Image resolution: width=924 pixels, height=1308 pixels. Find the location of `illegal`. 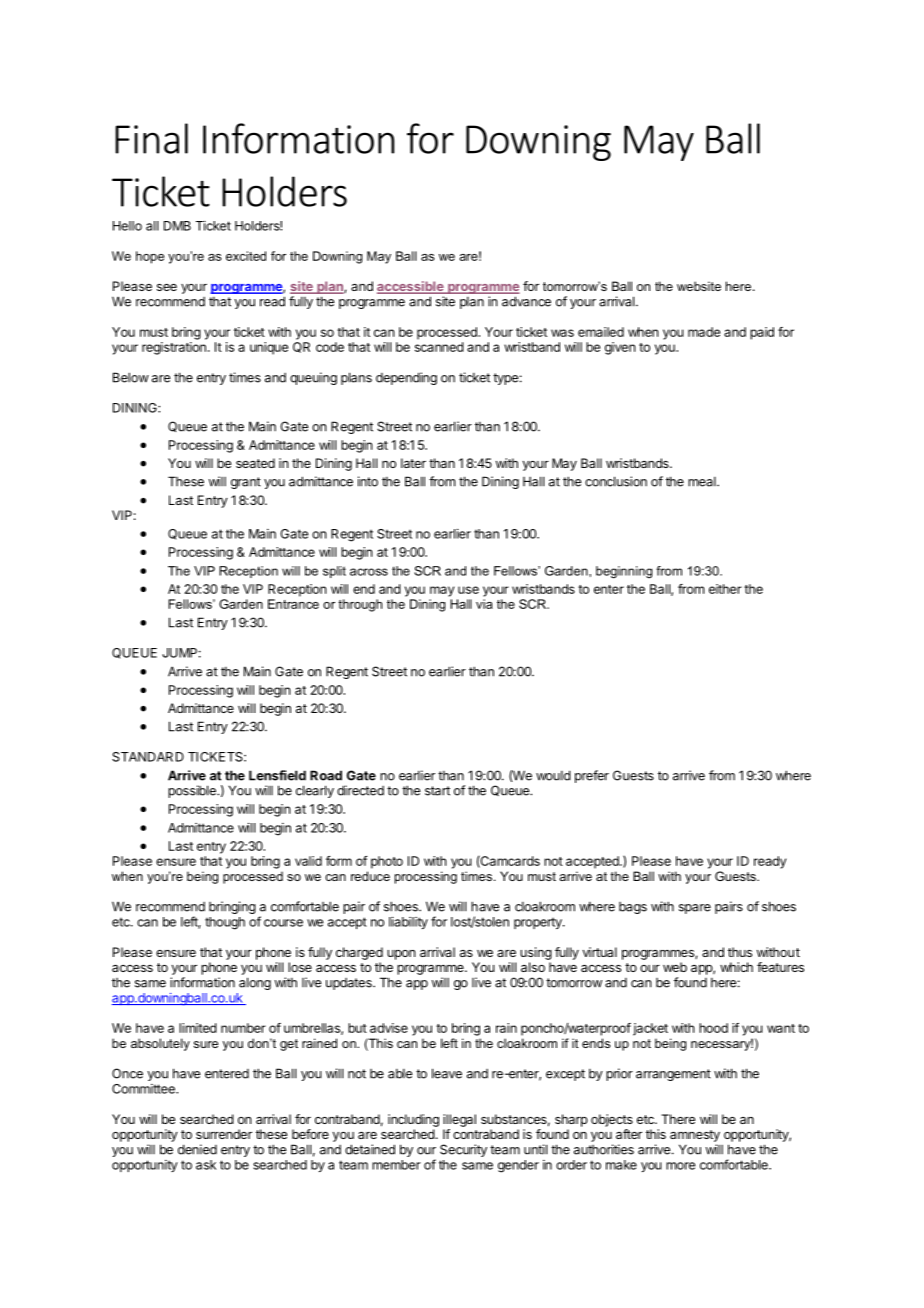

illegal is located at coordinates (459, 1120).
